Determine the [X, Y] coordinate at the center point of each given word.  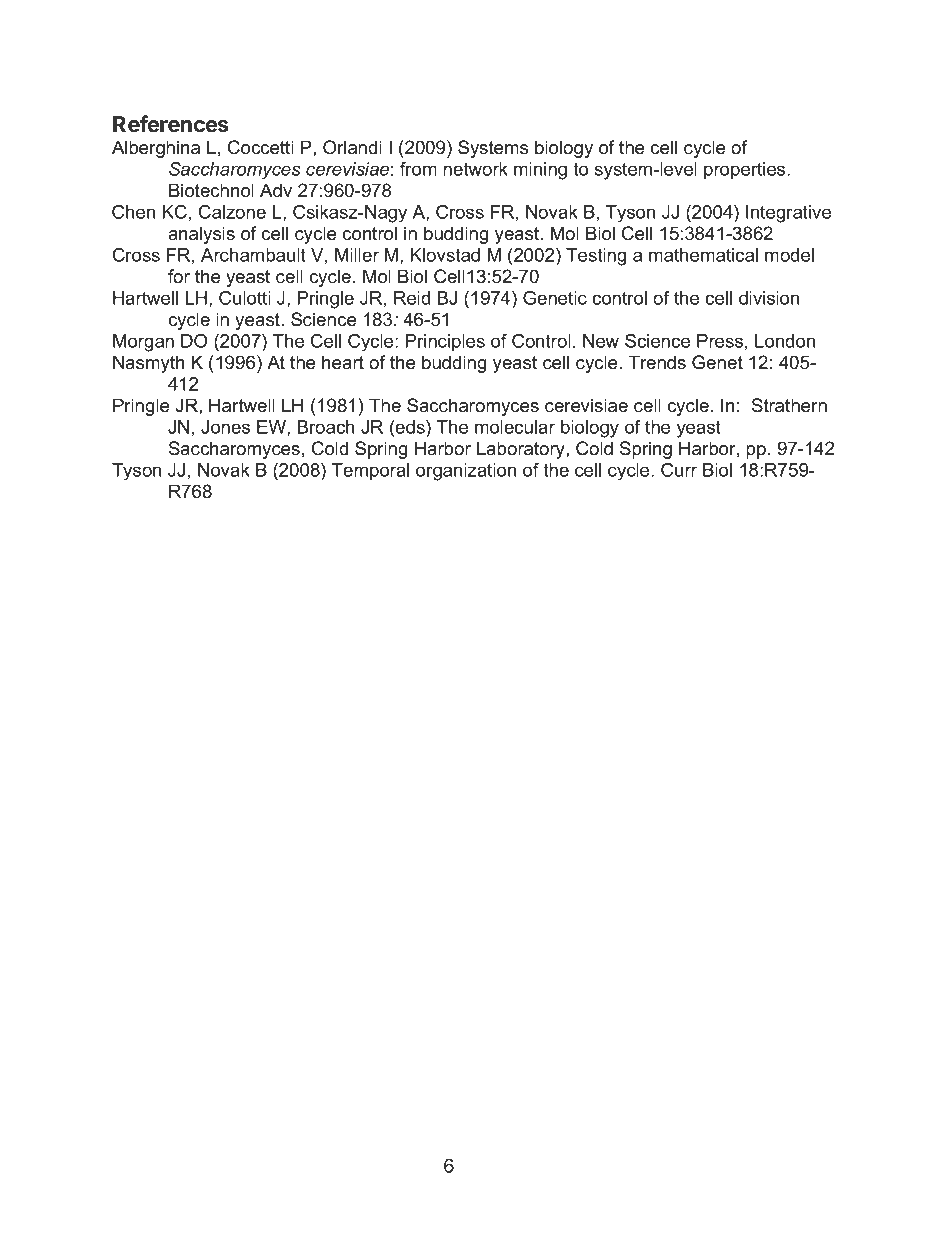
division [769, 298]
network [475, 169]
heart [343, 362]
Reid [412, 298]
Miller [357, 255]
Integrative [788, 214]
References [171, 124]
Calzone [232, 212]
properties [746, 170]
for [179, 276]
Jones [225, 427]
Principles [445, 342]
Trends [657, 362]
